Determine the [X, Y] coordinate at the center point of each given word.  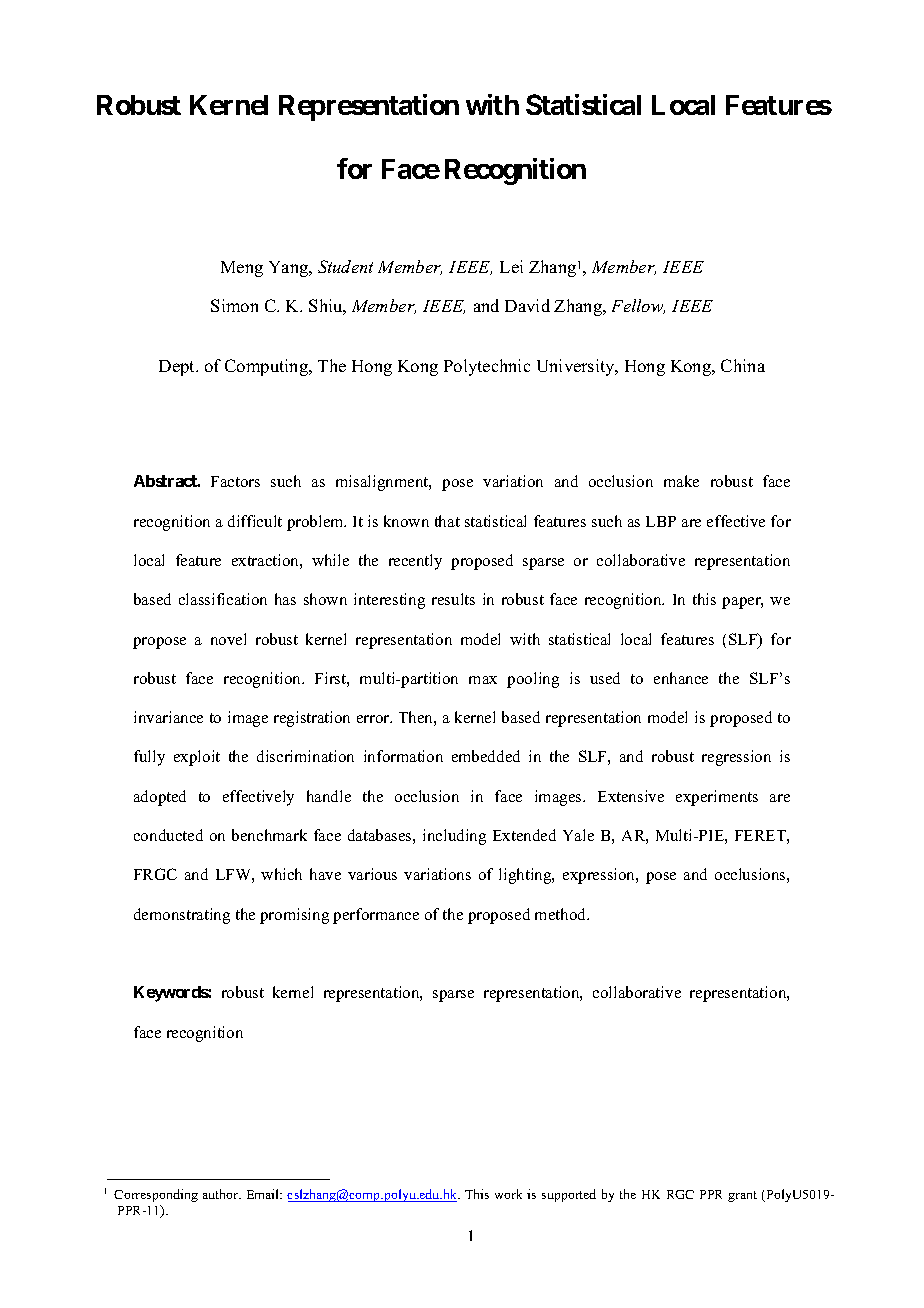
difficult [255, 521]
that [447, 521]
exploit [197, 758]
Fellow [638, 306]
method [562, 914]
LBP [661, 521]
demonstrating [182, 916]
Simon [234, 305]
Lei [511, 266]
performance [376, 916]
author [222, 1194]
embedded [486, 756]
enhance [681, 678]
